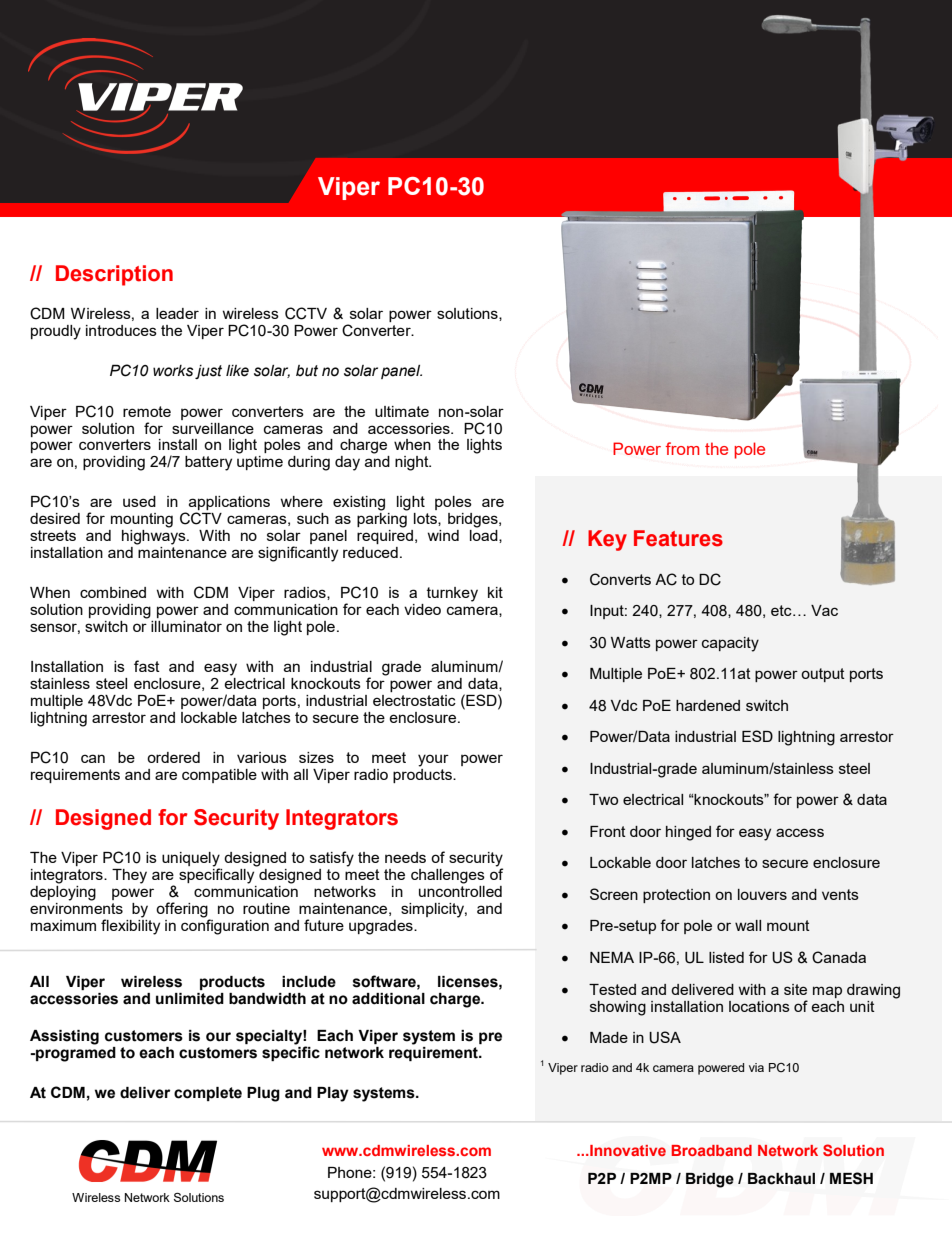 The height and width of the document is (1233, 952). What do you see at coordinates (173, 757) in the document?
I see `ordered` at bounding box center [173, 757].
